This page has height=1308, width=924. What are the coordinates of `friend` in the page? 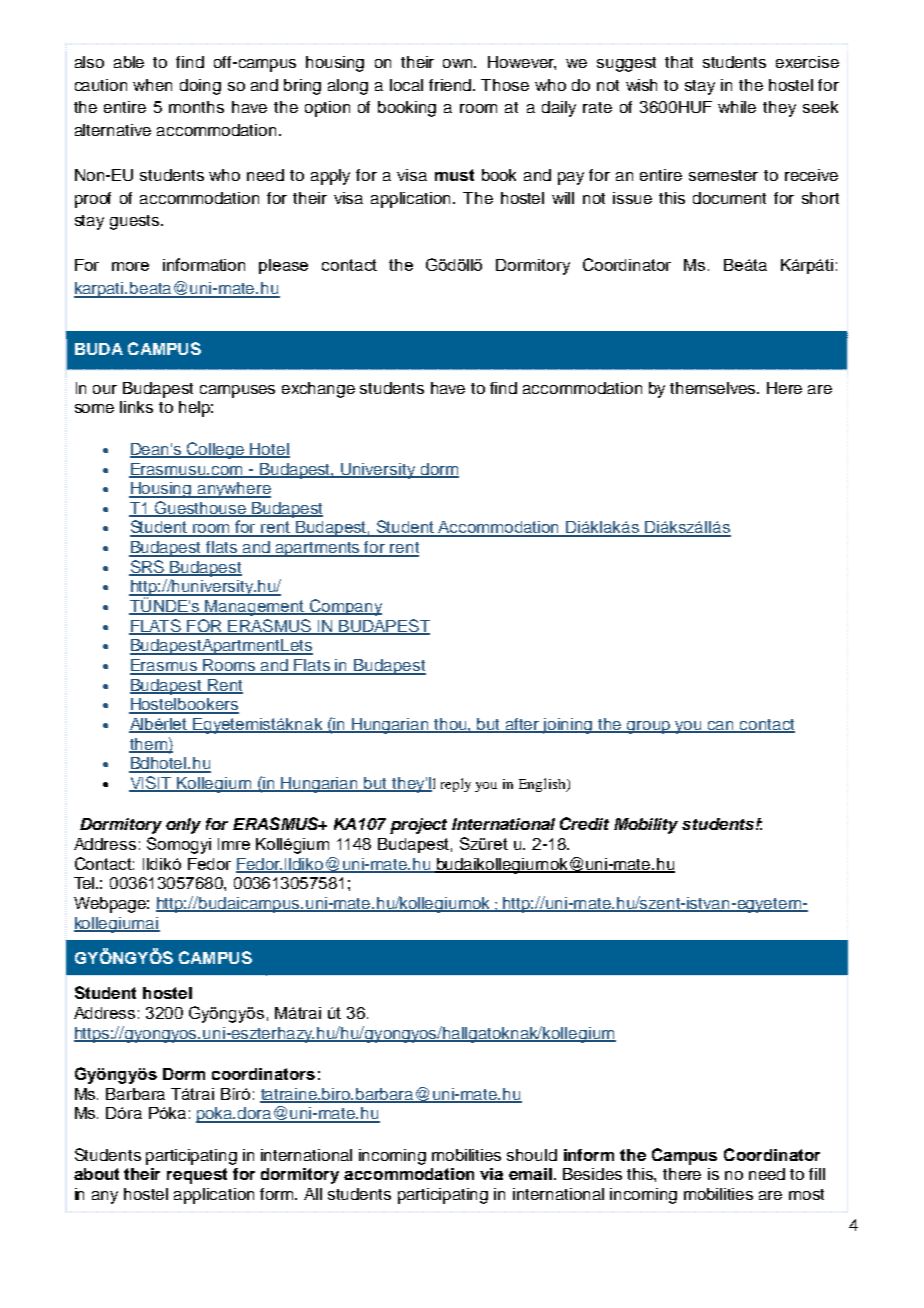 It's located at (451, 85).
